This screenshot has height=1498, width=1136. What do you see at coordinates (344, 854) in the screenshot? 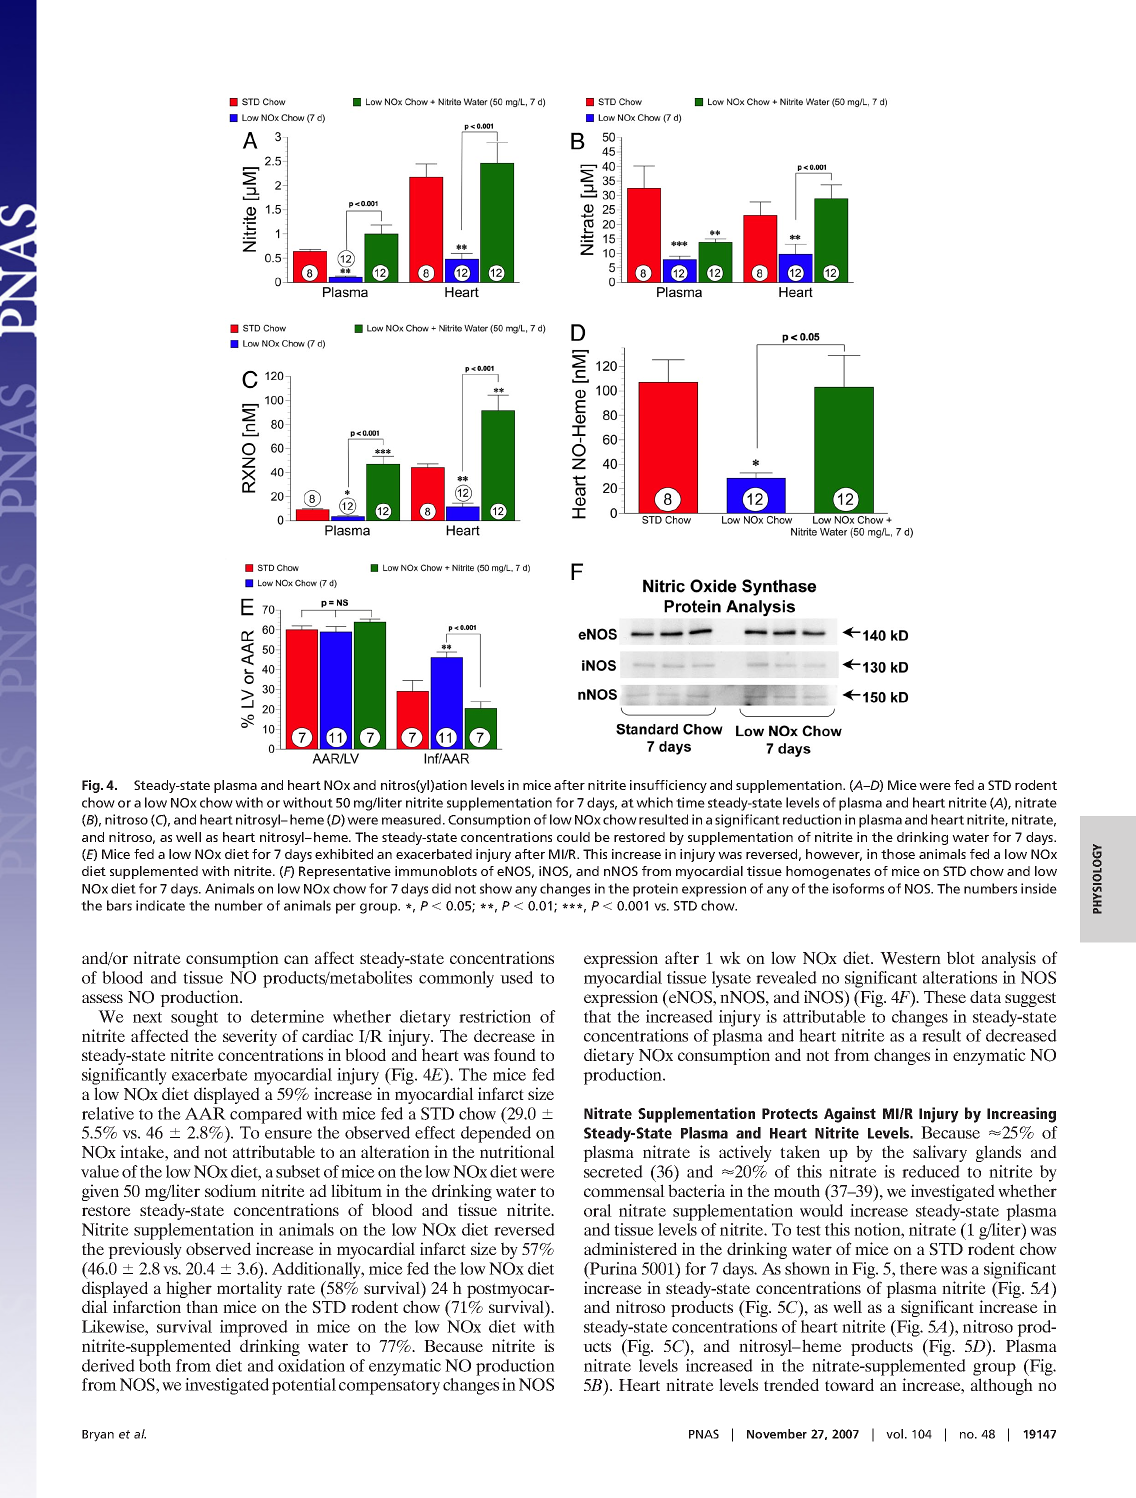
I see `exhibited` at bounding box center [344, 854].
